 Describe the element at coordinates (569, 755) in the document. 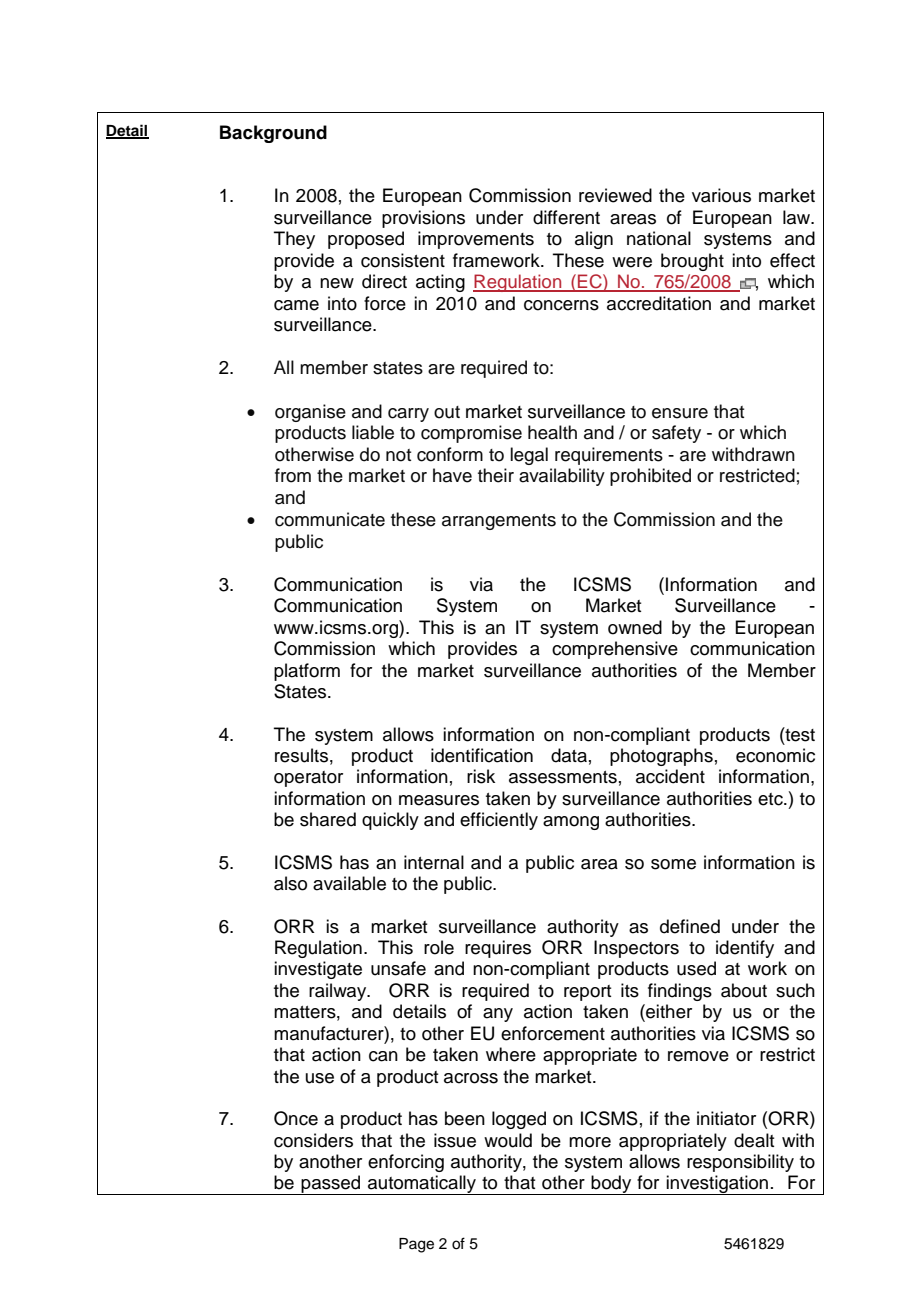

I see `data` at that location.
